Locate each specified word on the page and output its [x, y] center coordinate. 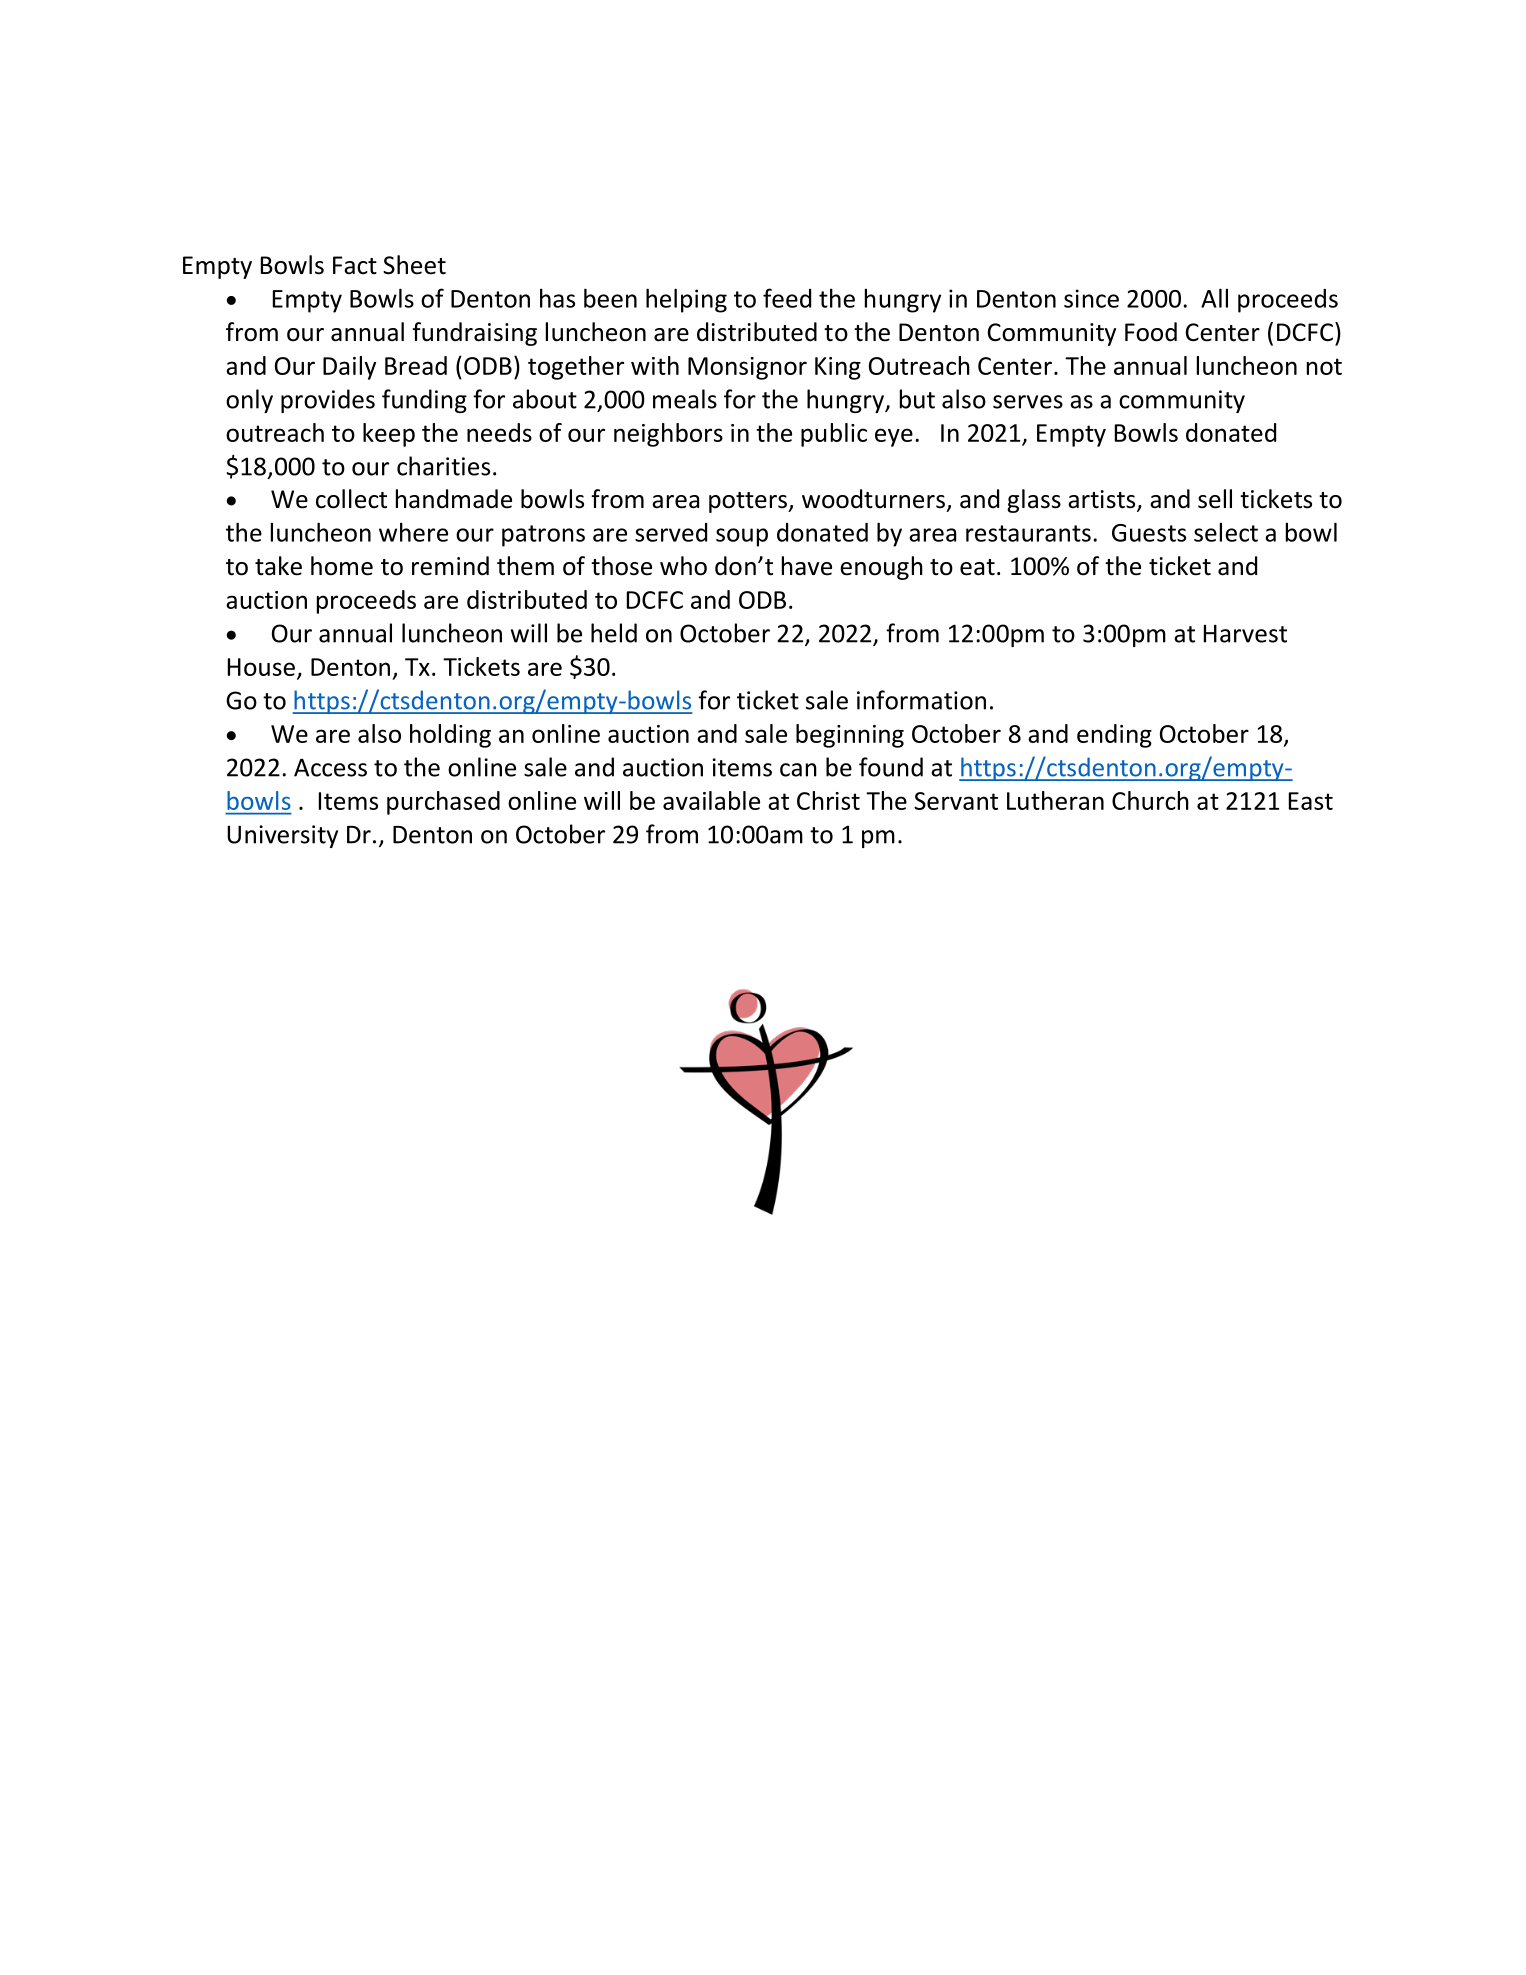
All [1214, 298]
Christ [828, 800]
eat [977, 567]
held [614, 633]
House [261, 667]
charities [443, 466]
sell [1215, 499]
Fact [355, 265]
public [834, 435]
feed [787, 298]
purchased [443, 803]
